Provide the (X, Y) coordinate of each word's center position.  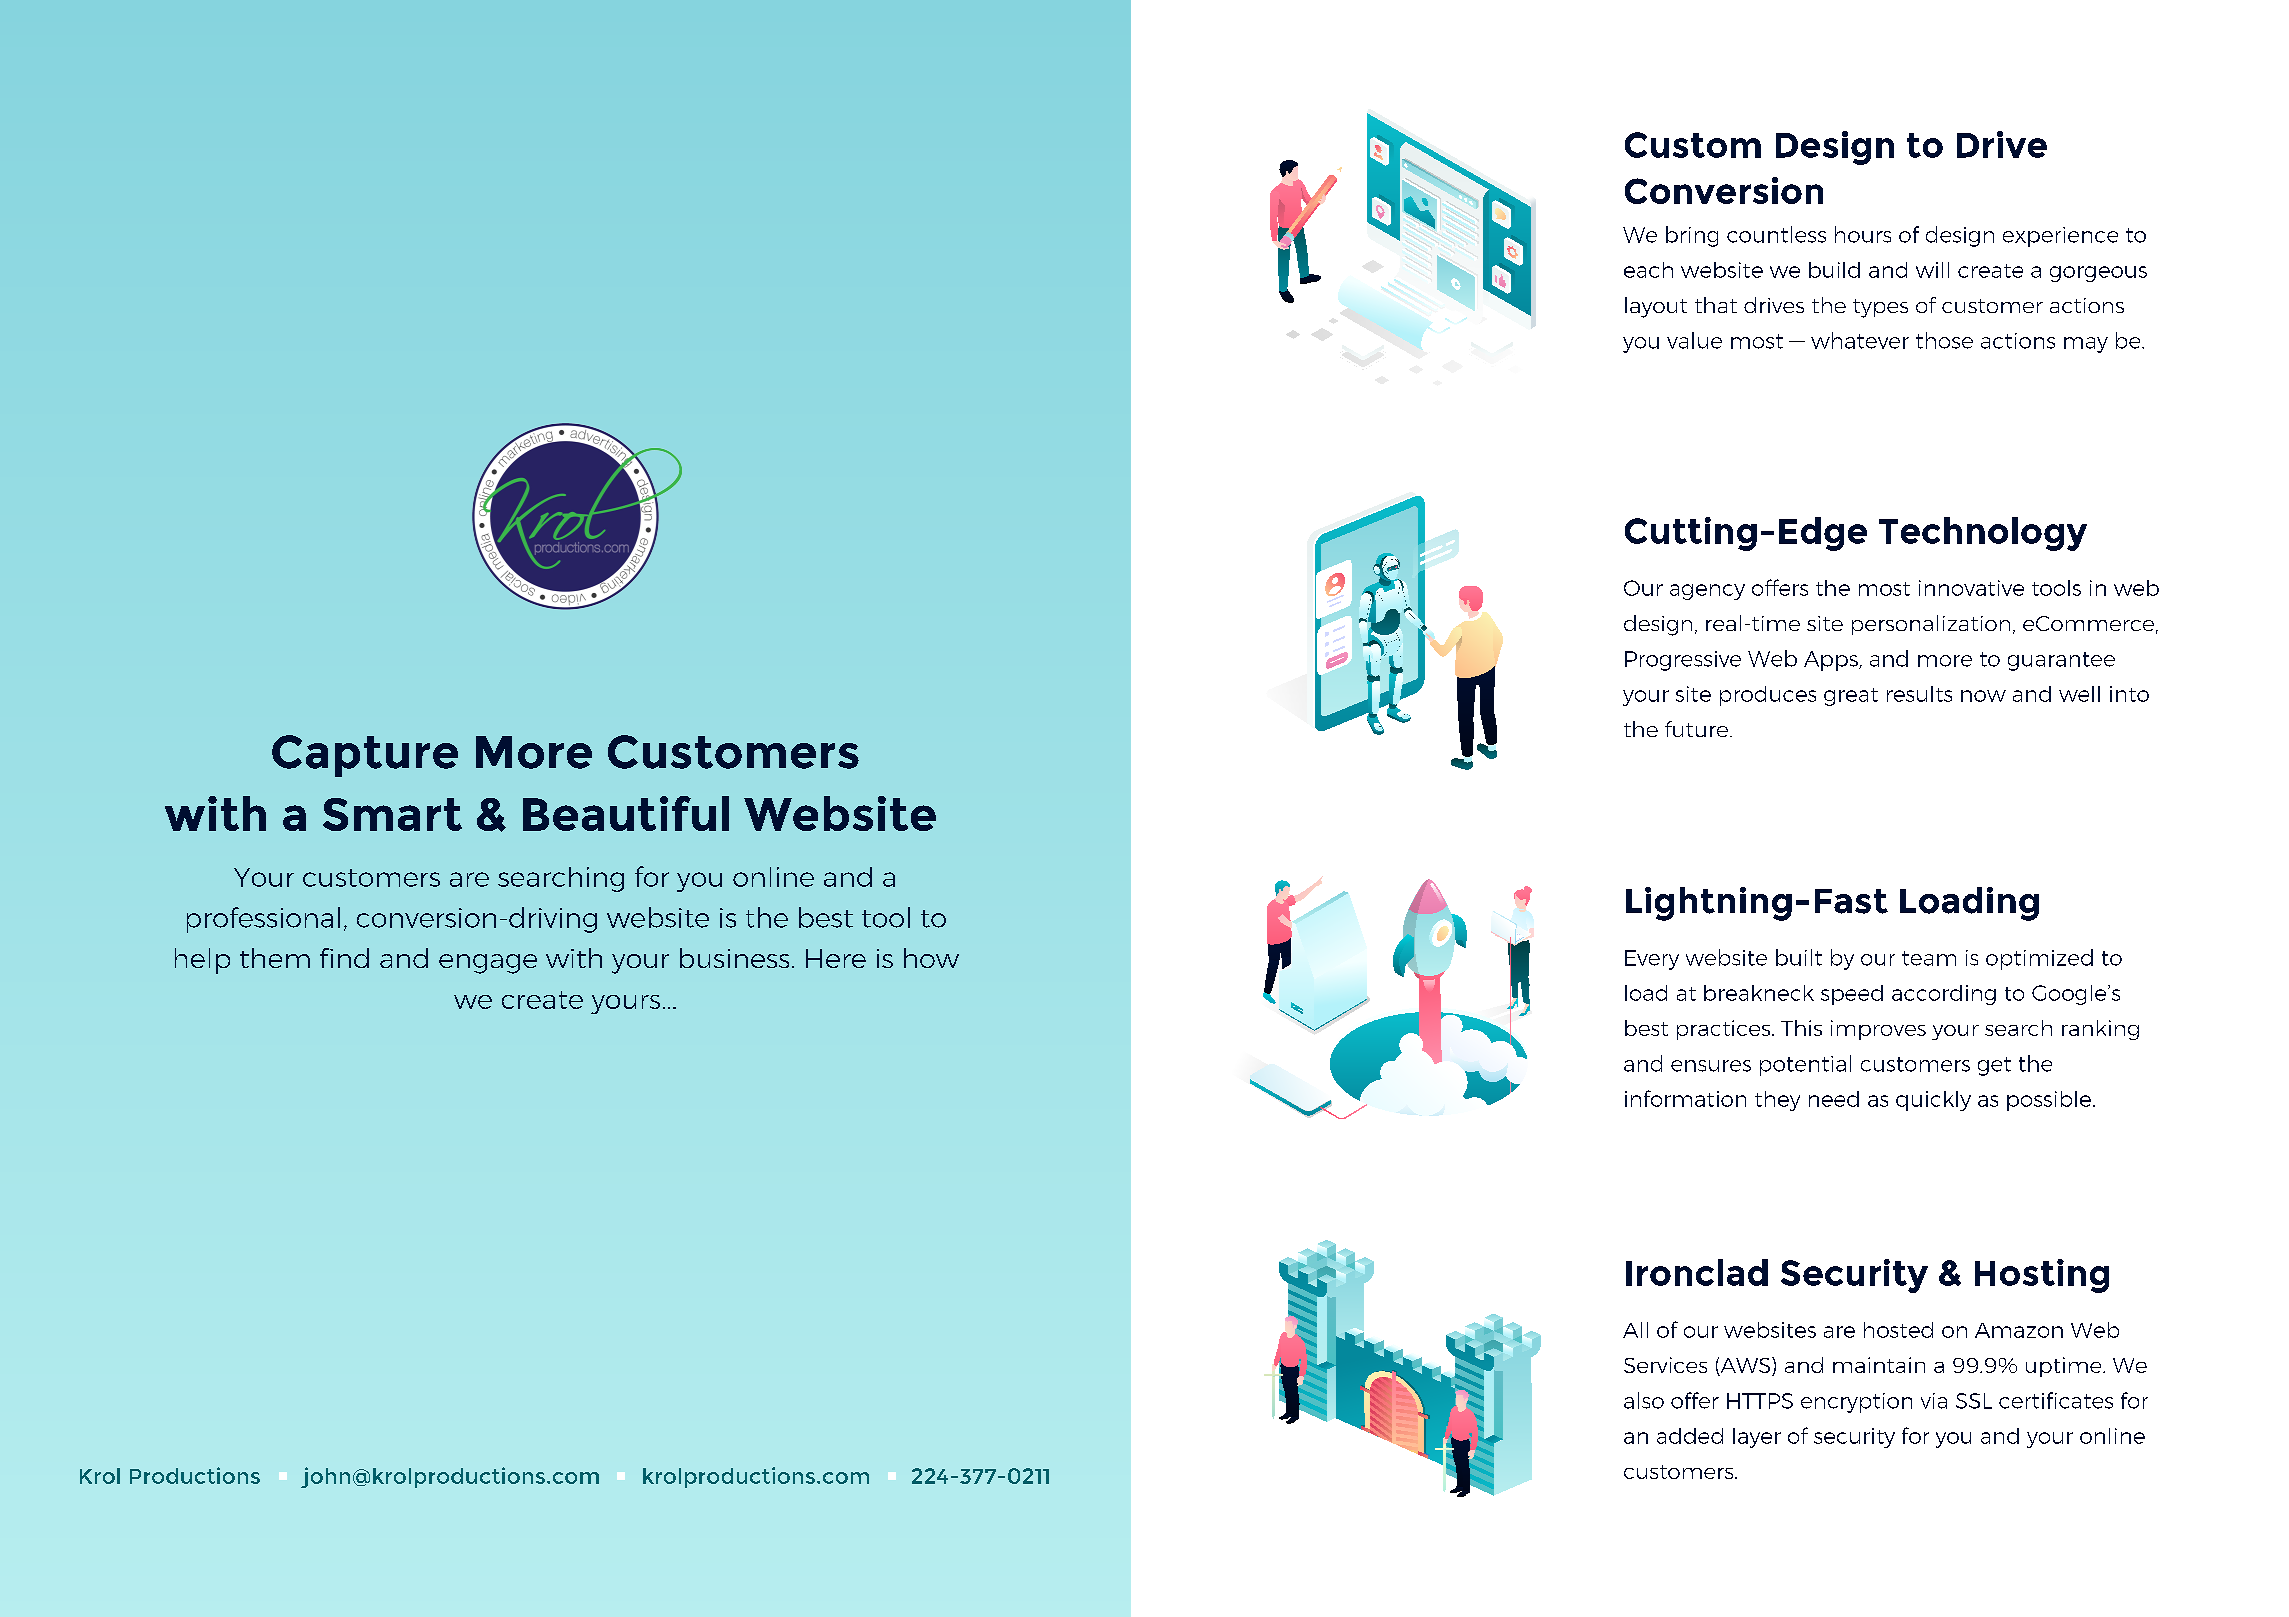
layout (1656, 307)
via (1934, 1401)
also (1644, 1400)
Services (1665, 1365)
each (1648, 270)
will (1932, 270)
